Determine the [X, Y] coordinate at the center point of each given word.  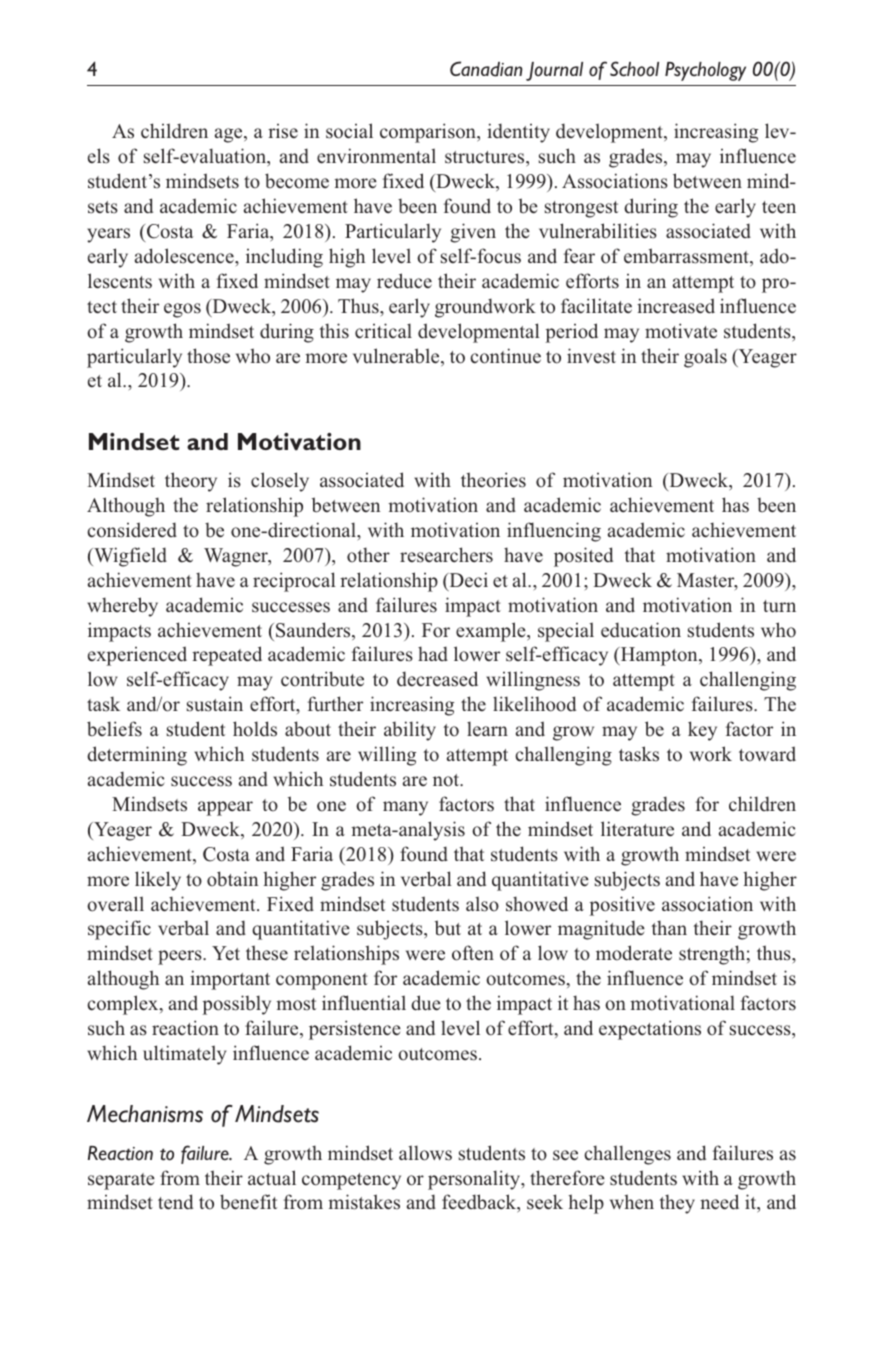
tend [175, 1202]
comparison [429, 133]
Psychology [705, 71]
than [669, 927]
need [719, 1202]
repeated [227, 656]
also [482, 904]
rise [283, 131]
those [208, 356]
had [433, 653]
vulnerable [397, 357]
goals [705, 358]
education [641, 630]
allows [425, 1153]
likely [158, 881]
